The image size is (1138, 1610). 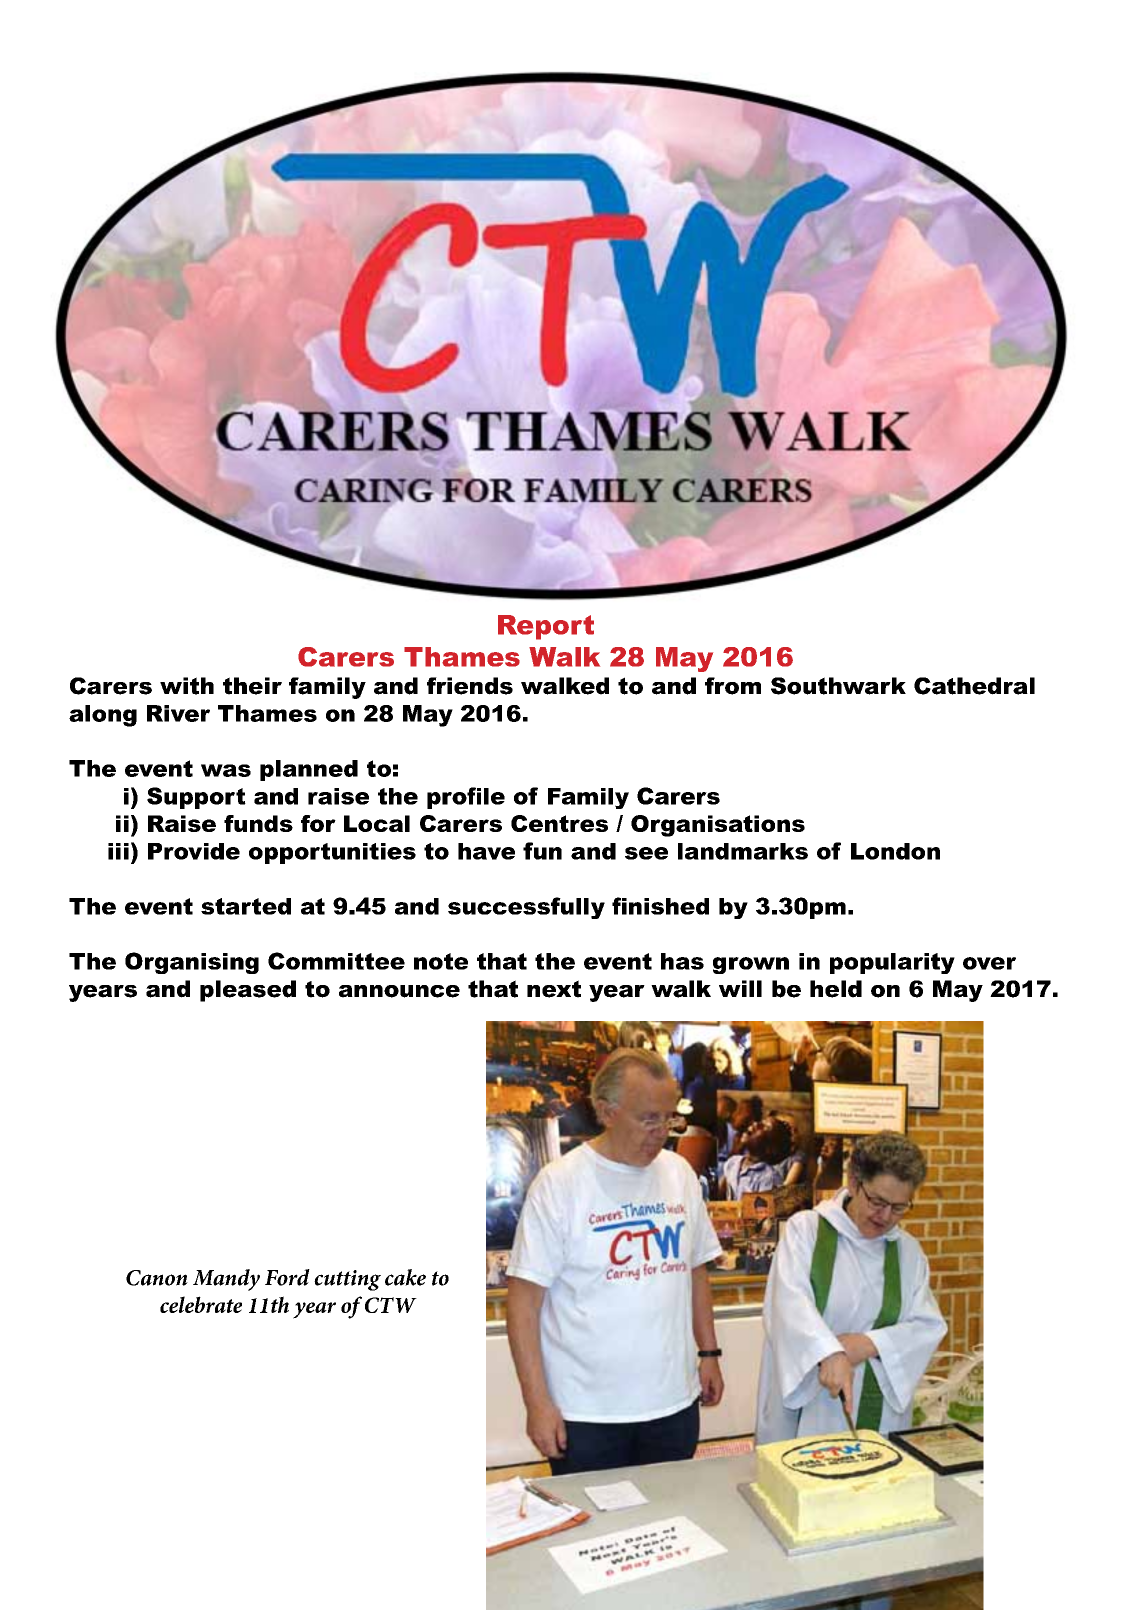 What do you see at coordinates (892, 963) in the screenshot?
I see `popularity` at bounding box center [892, 963].
